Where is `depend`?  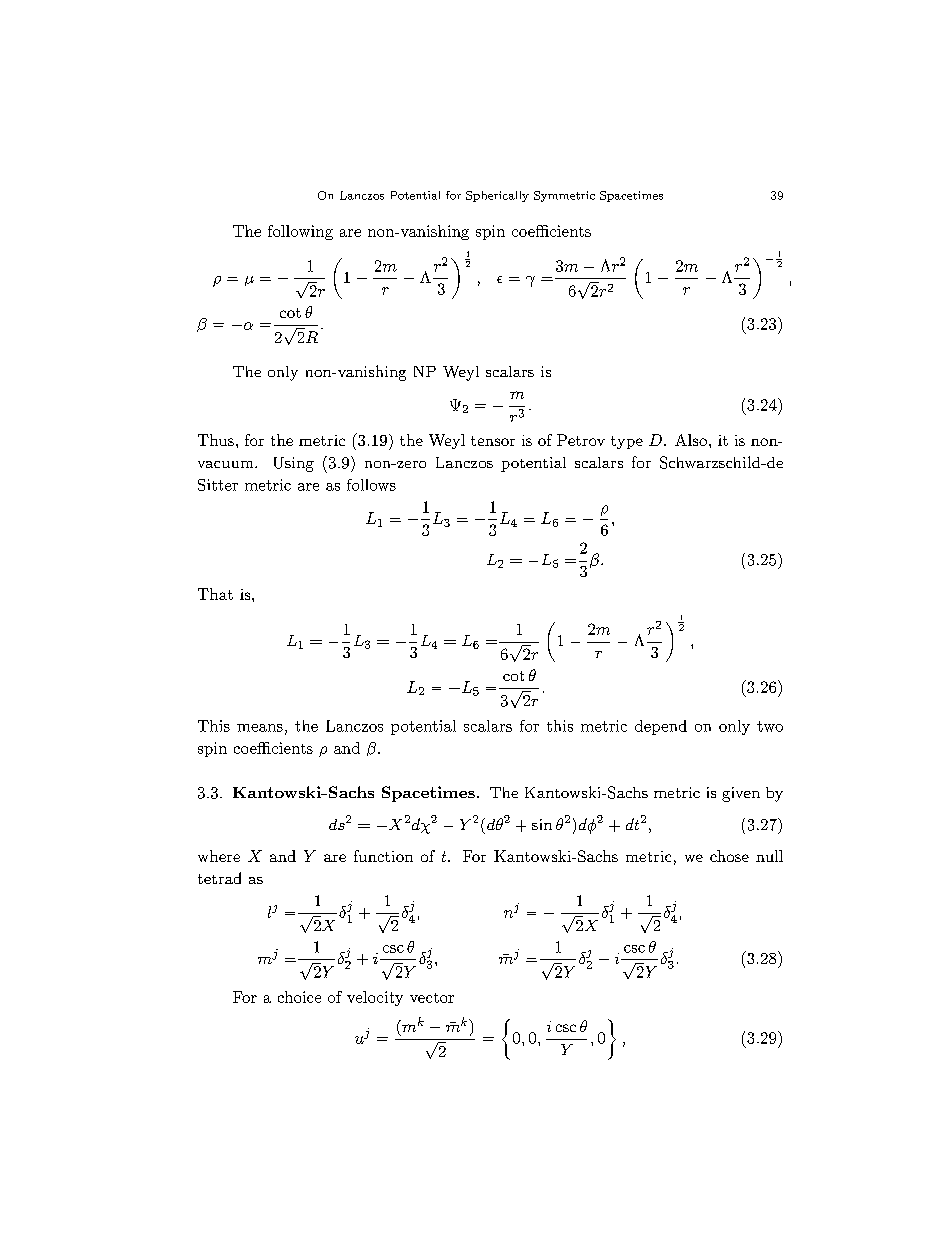
depend is located at coordinates (661, 727).
